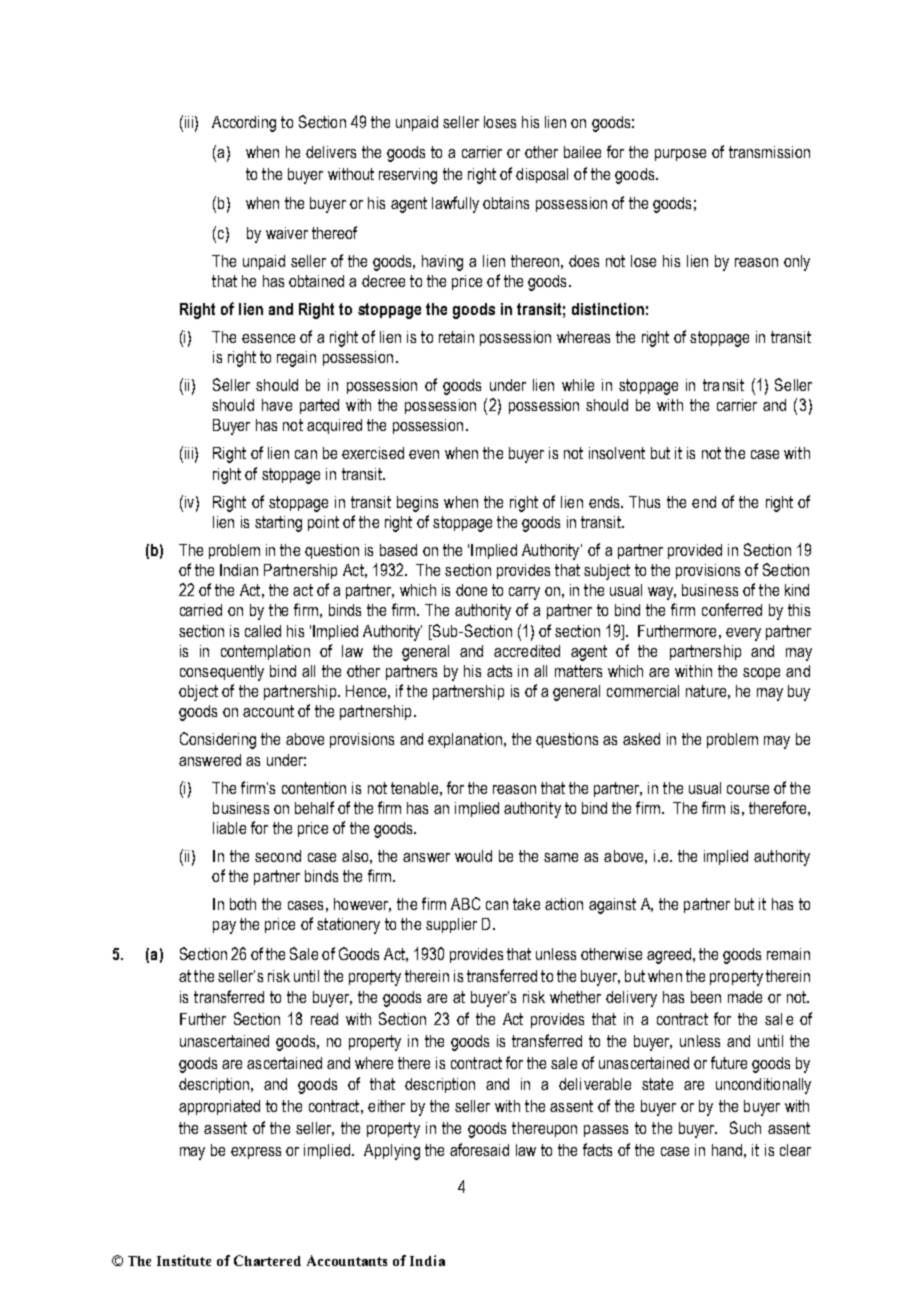 Image resolution: width=924 pixels, height=1308 pixels. What do you see at coordinates (506, 203) in the document?
I see `obtains` at bounding box center [506, 203].
